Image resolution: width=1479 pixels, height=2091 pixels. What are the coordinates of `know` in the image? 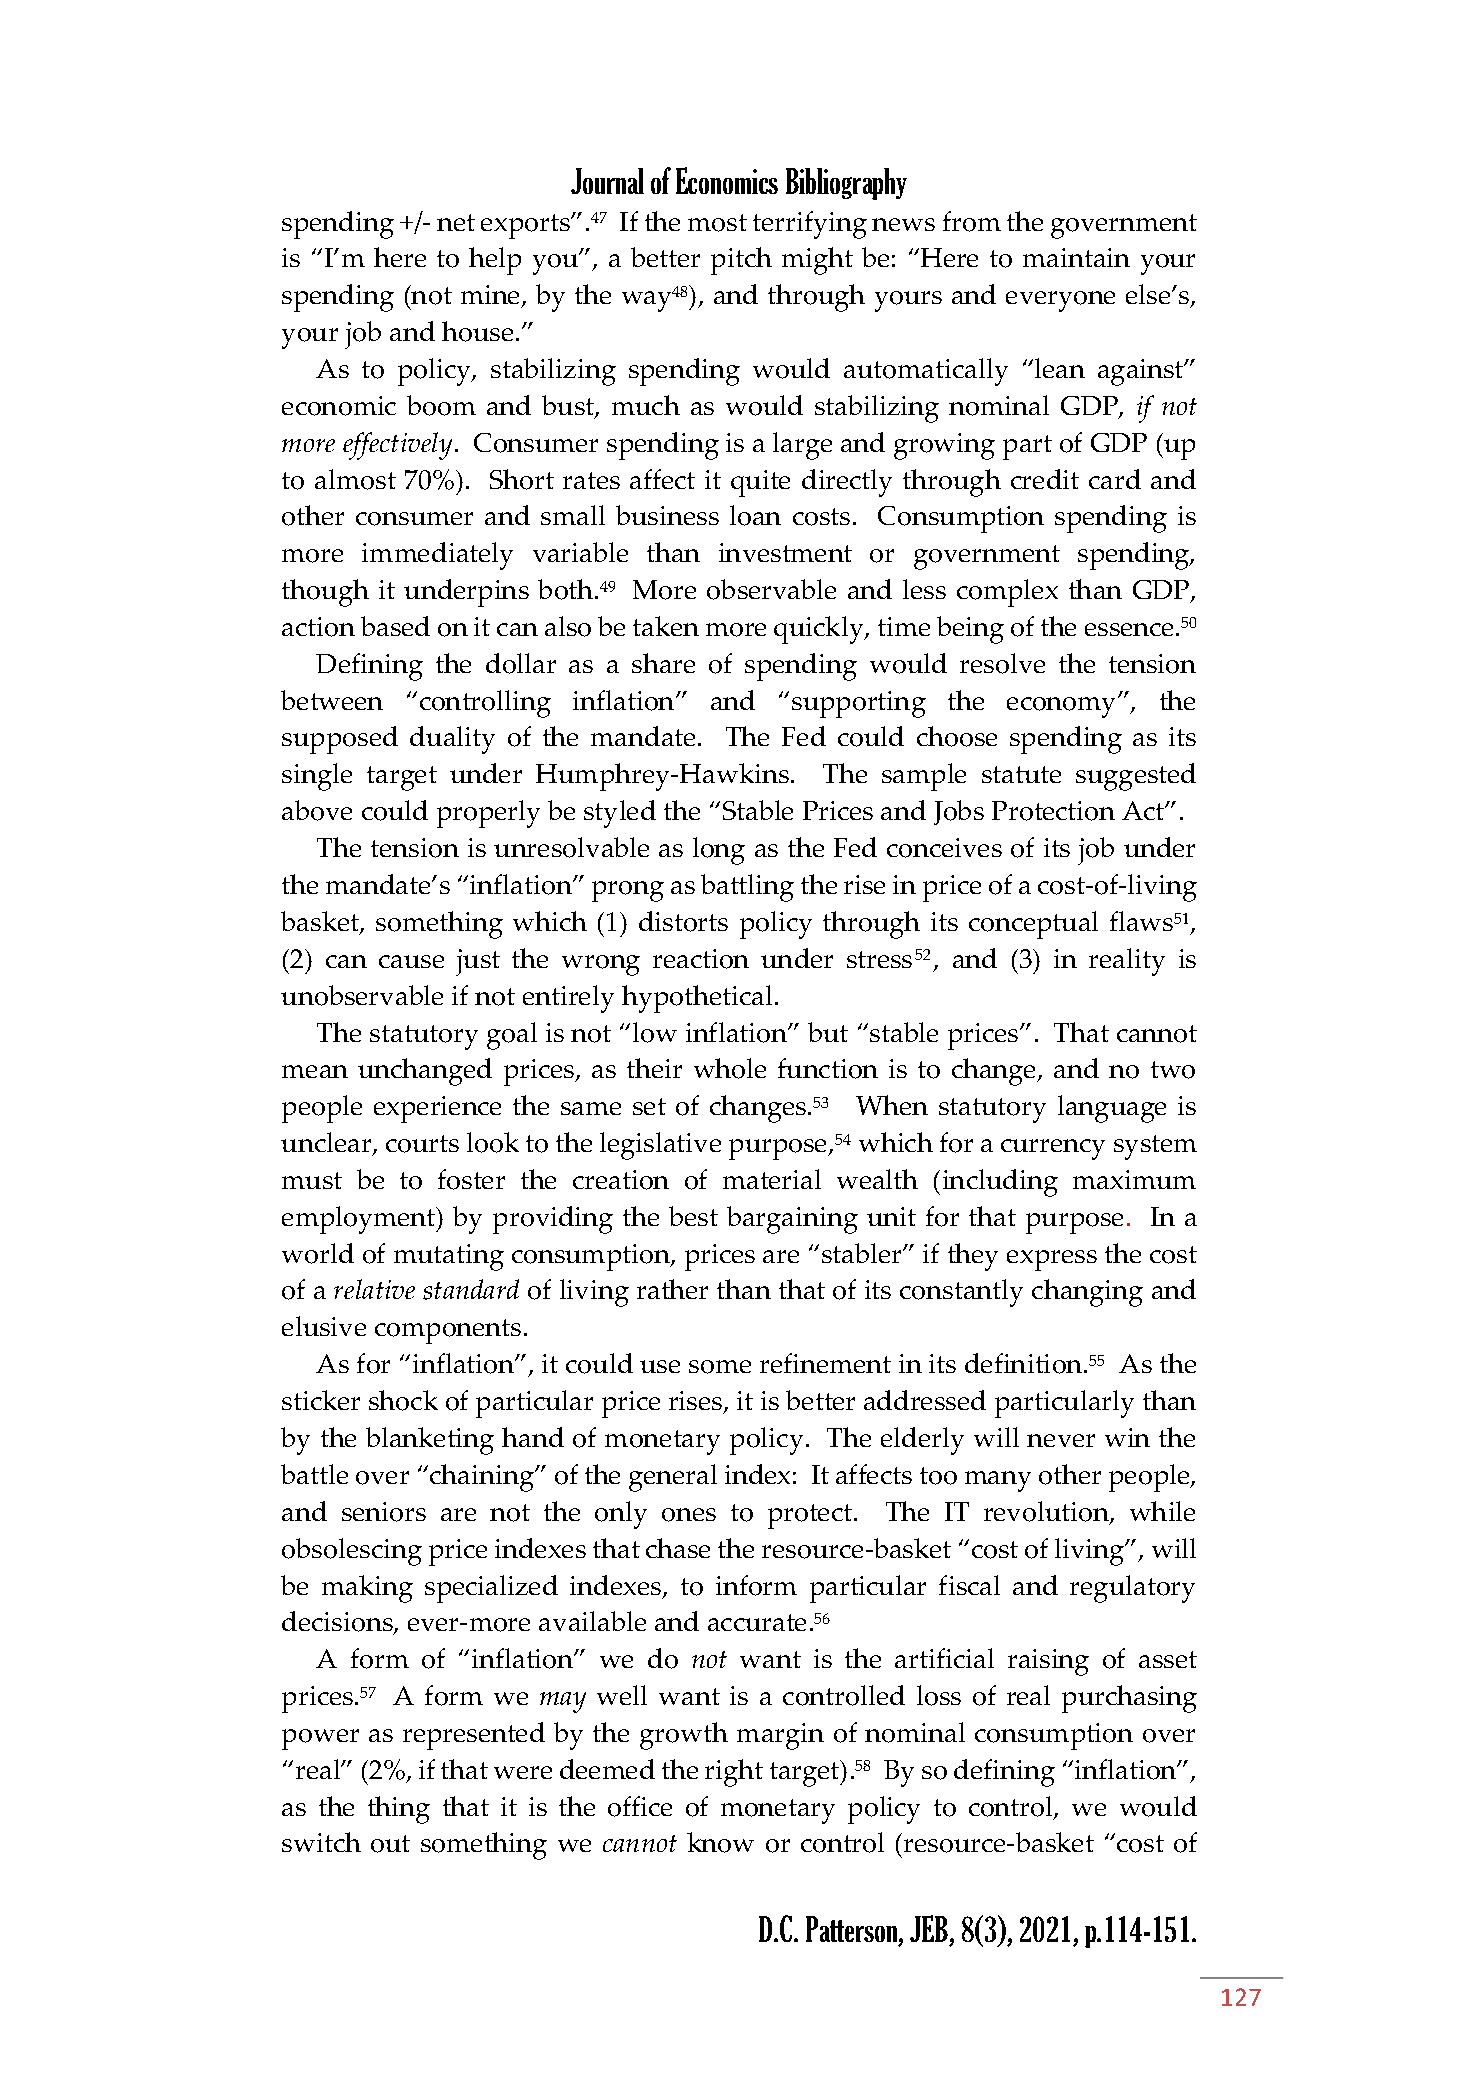 It's located at (720, 1842).
